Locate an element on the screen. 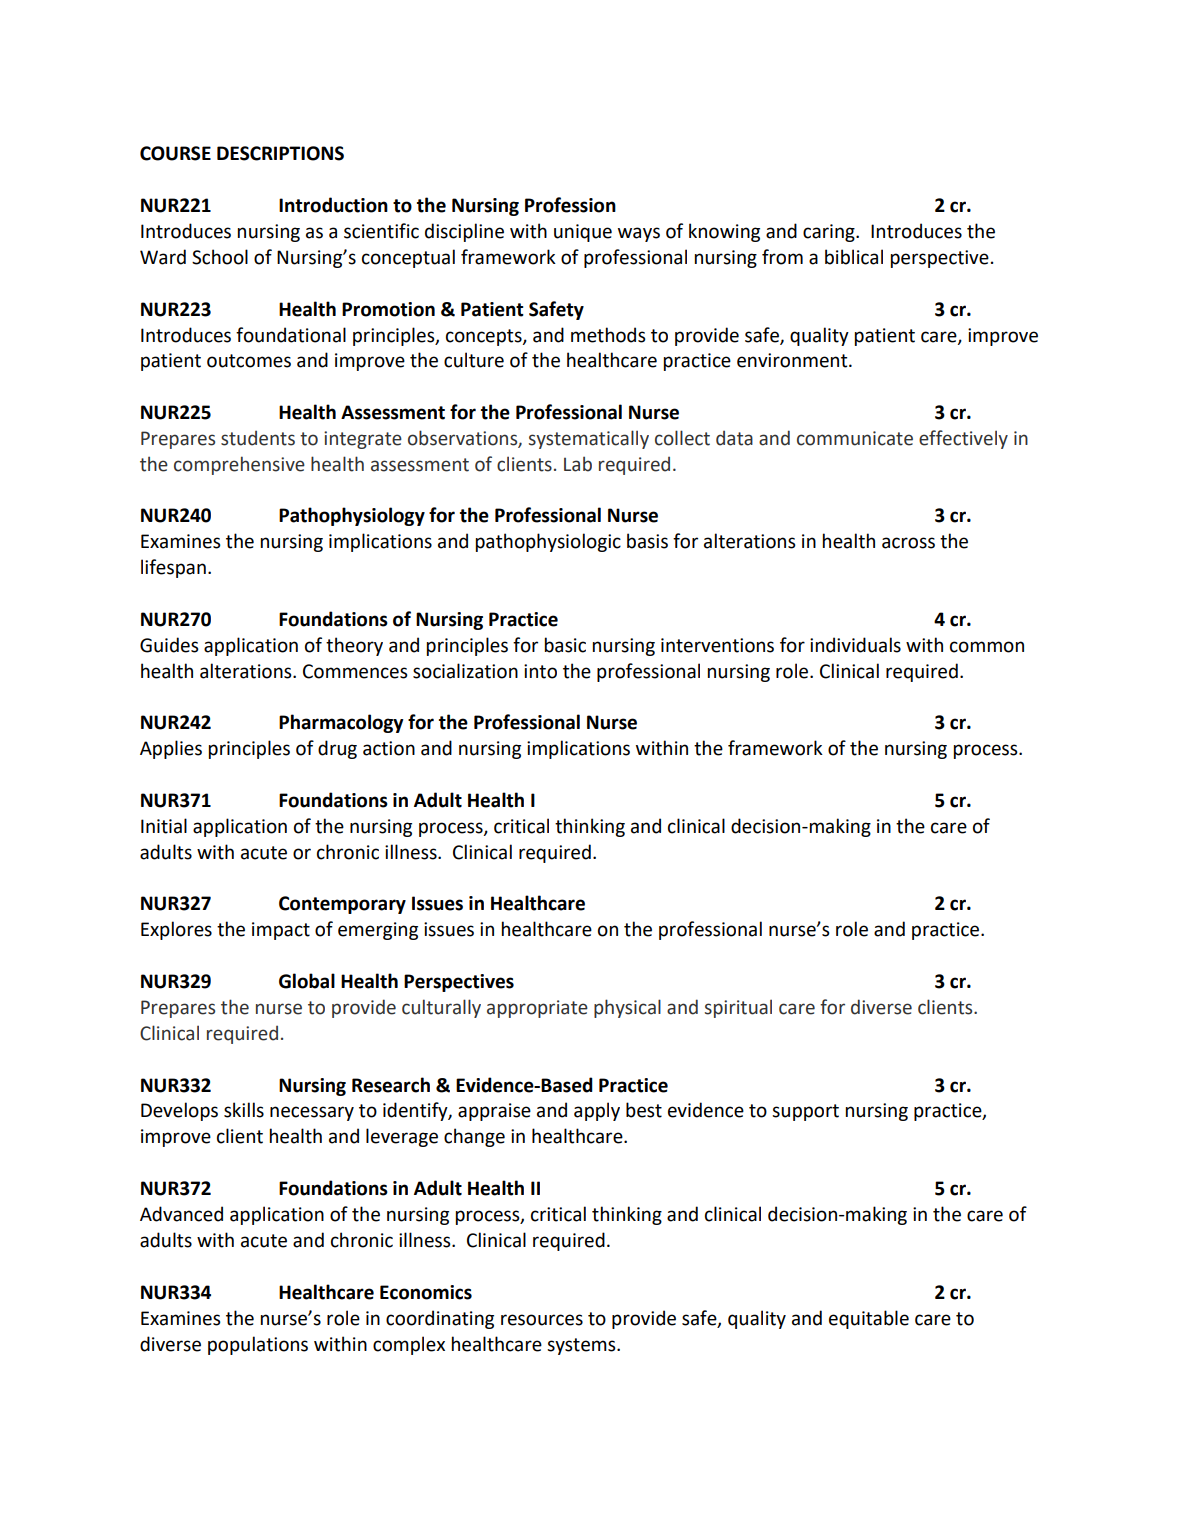 The height and width of the screenshot is (1526, 1179). individuals is located at coordinates (855, 645).
